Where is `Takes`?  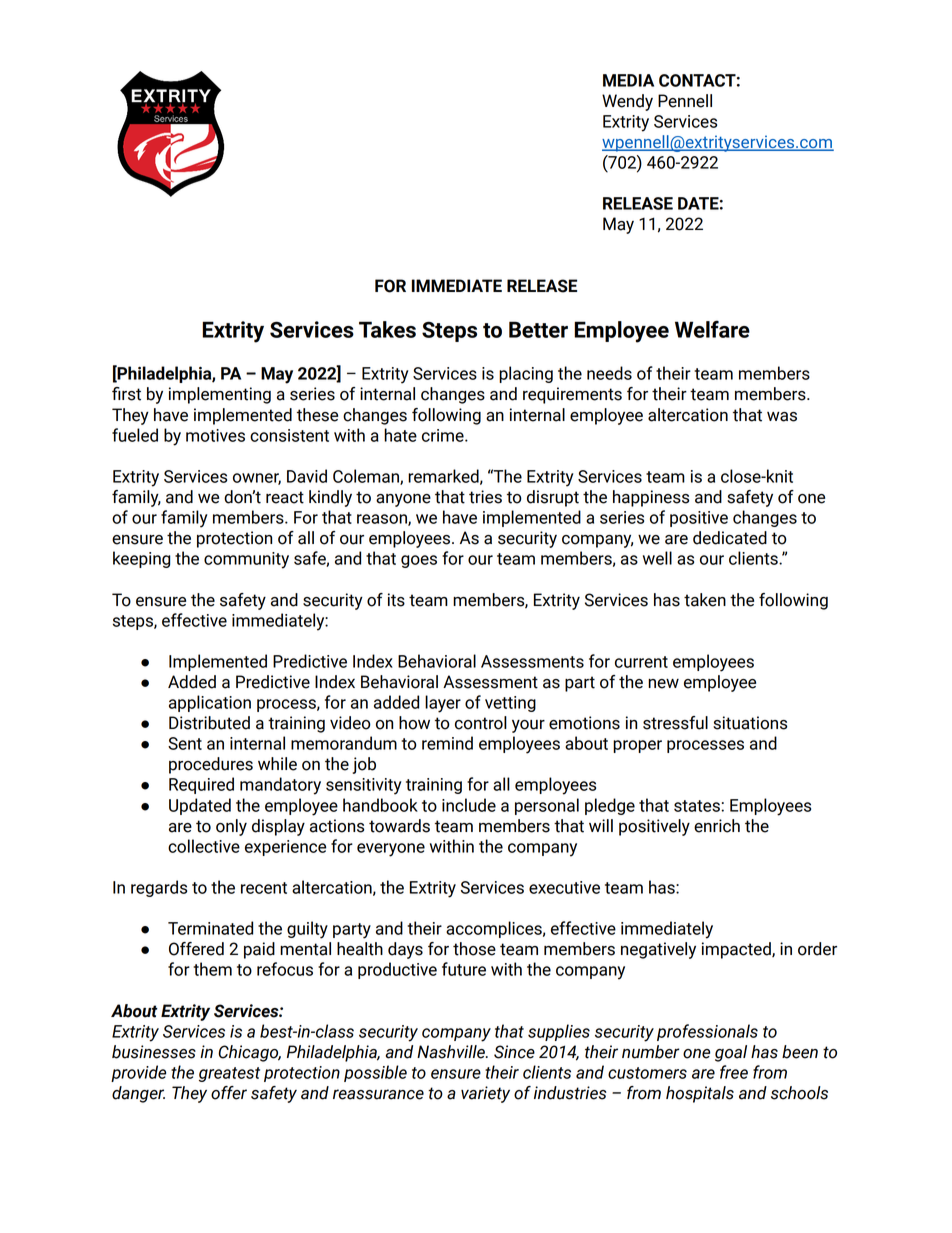
Takes is located at coordinates (387, 329).
